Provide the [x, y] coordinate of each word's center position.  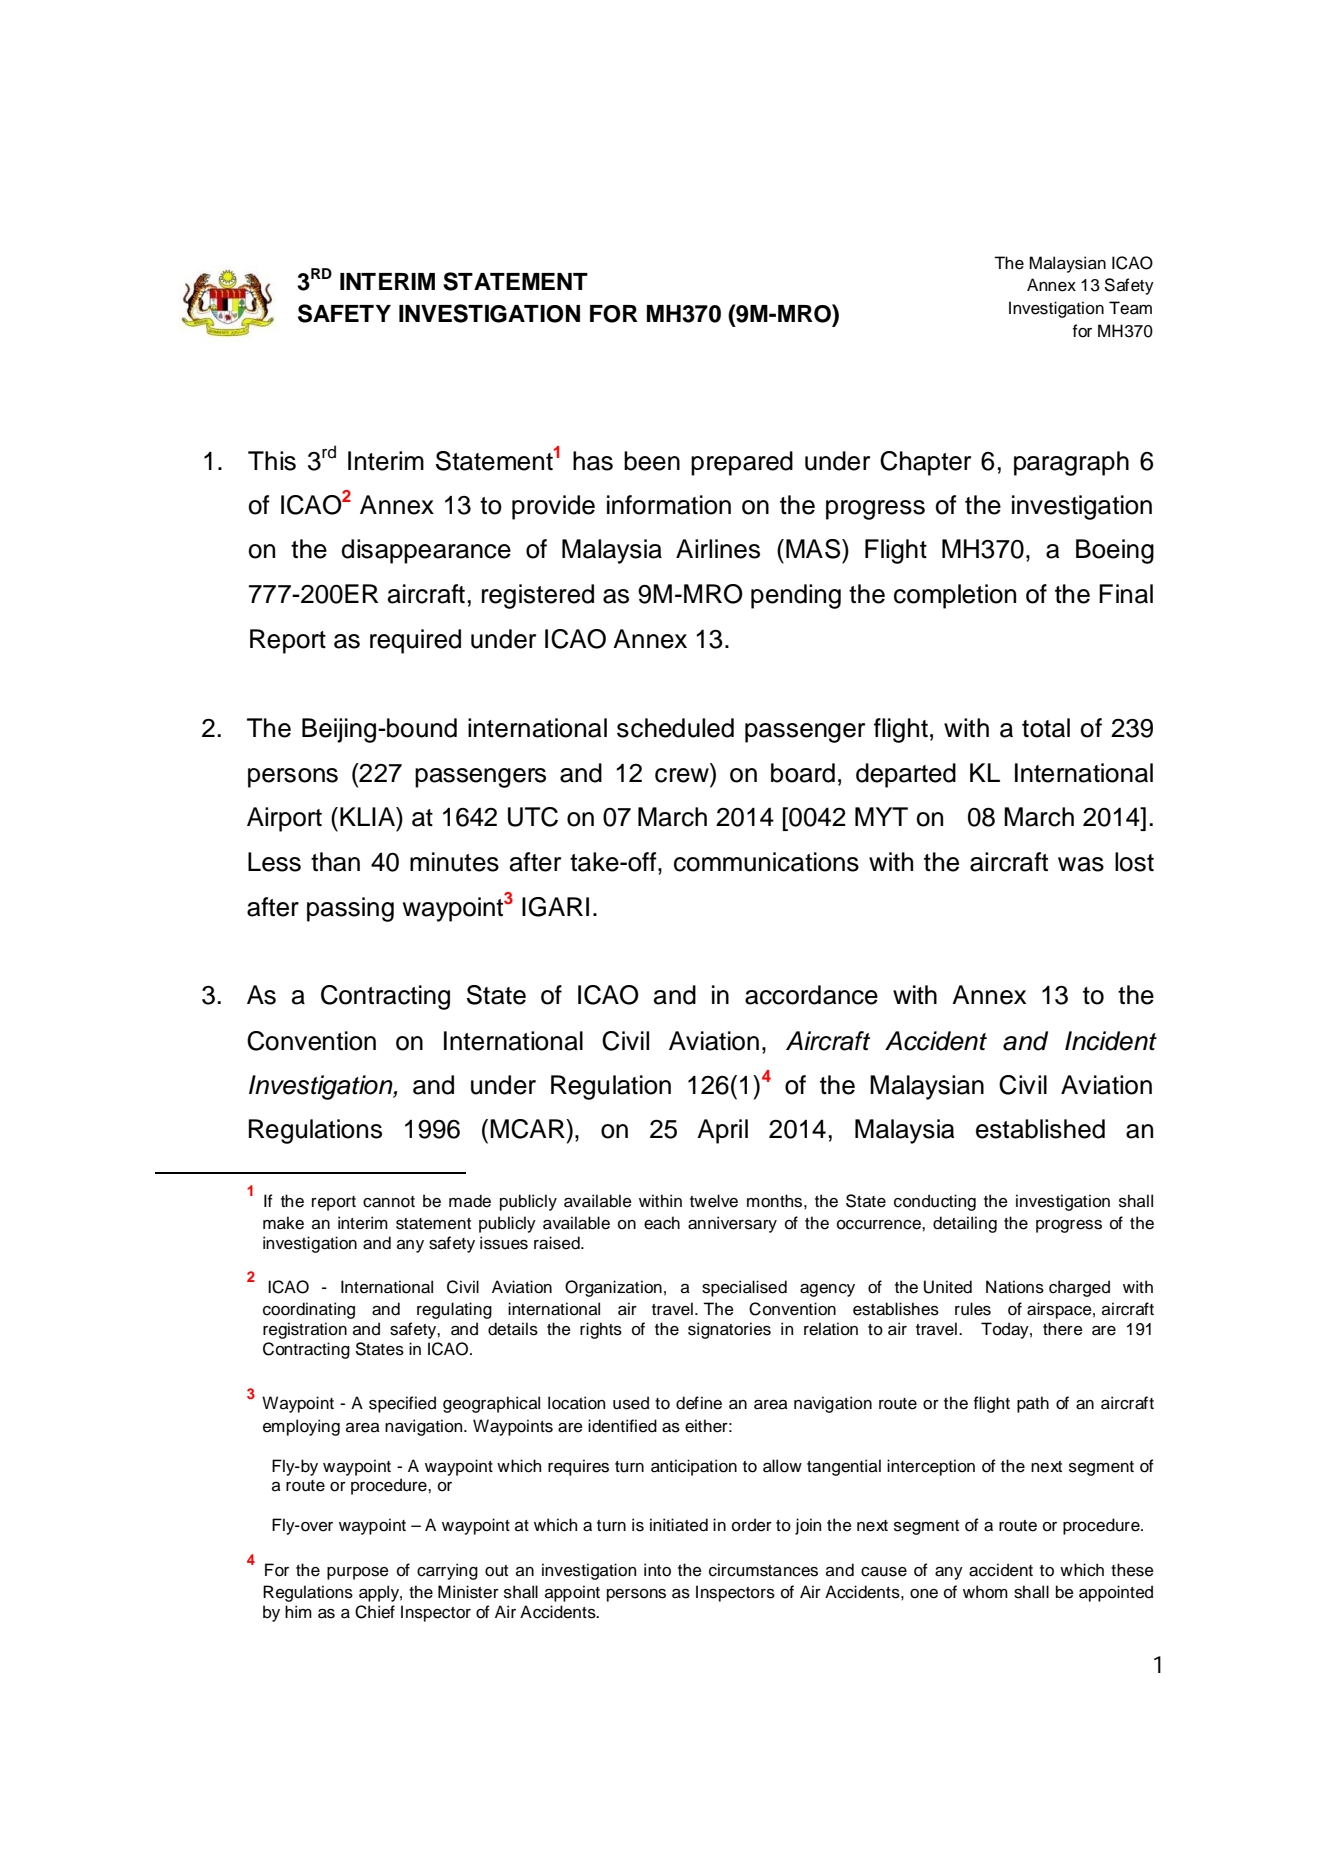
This [272, 461]
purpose [358, 1573]
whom [985, 1592]
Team [1130, 308]
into [657, 1570]
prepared [742, 463]
